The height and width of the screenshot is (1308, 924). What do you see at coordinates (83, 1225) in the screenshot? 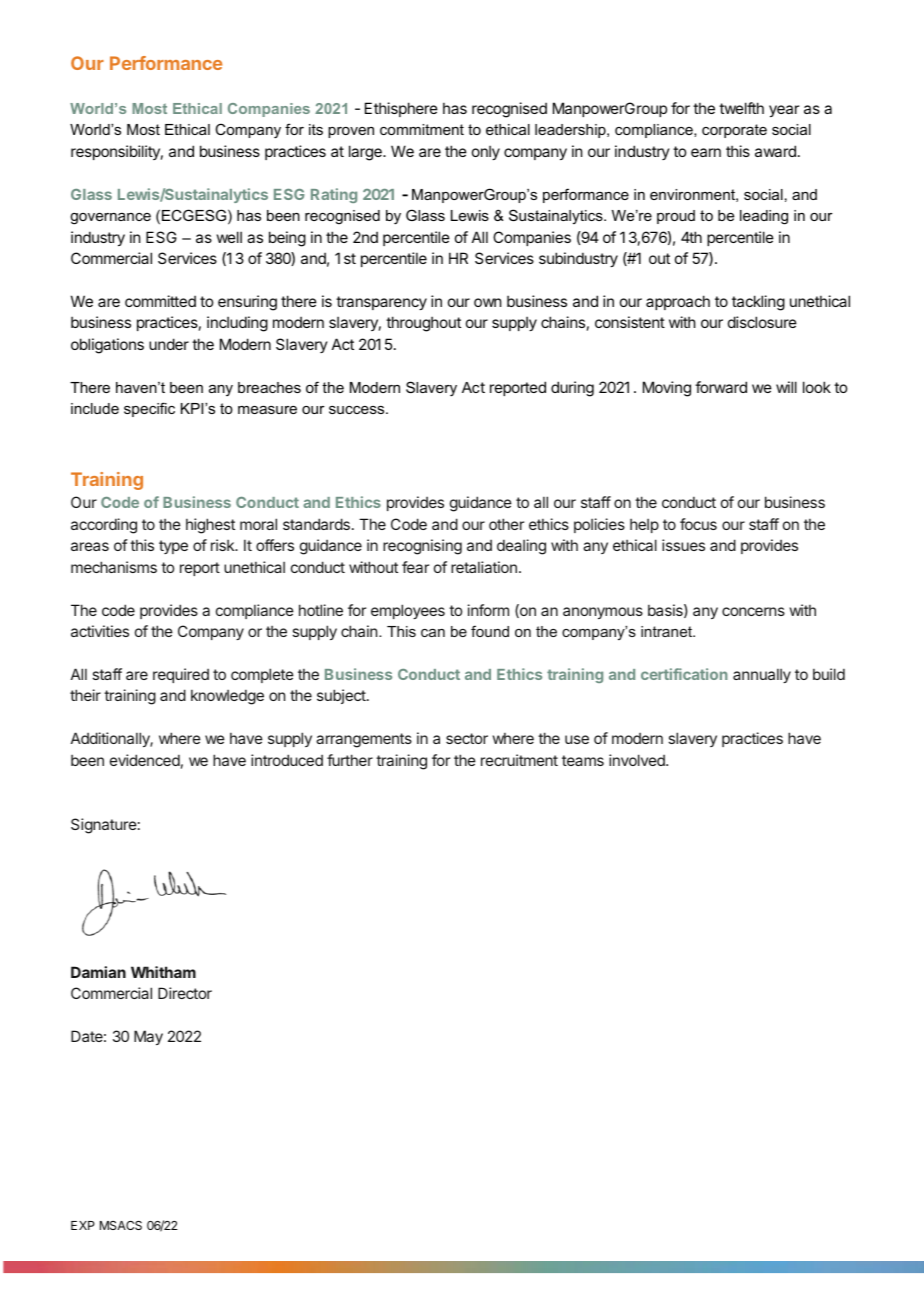
I see `EXP` at bounding box center [83, 1225].
